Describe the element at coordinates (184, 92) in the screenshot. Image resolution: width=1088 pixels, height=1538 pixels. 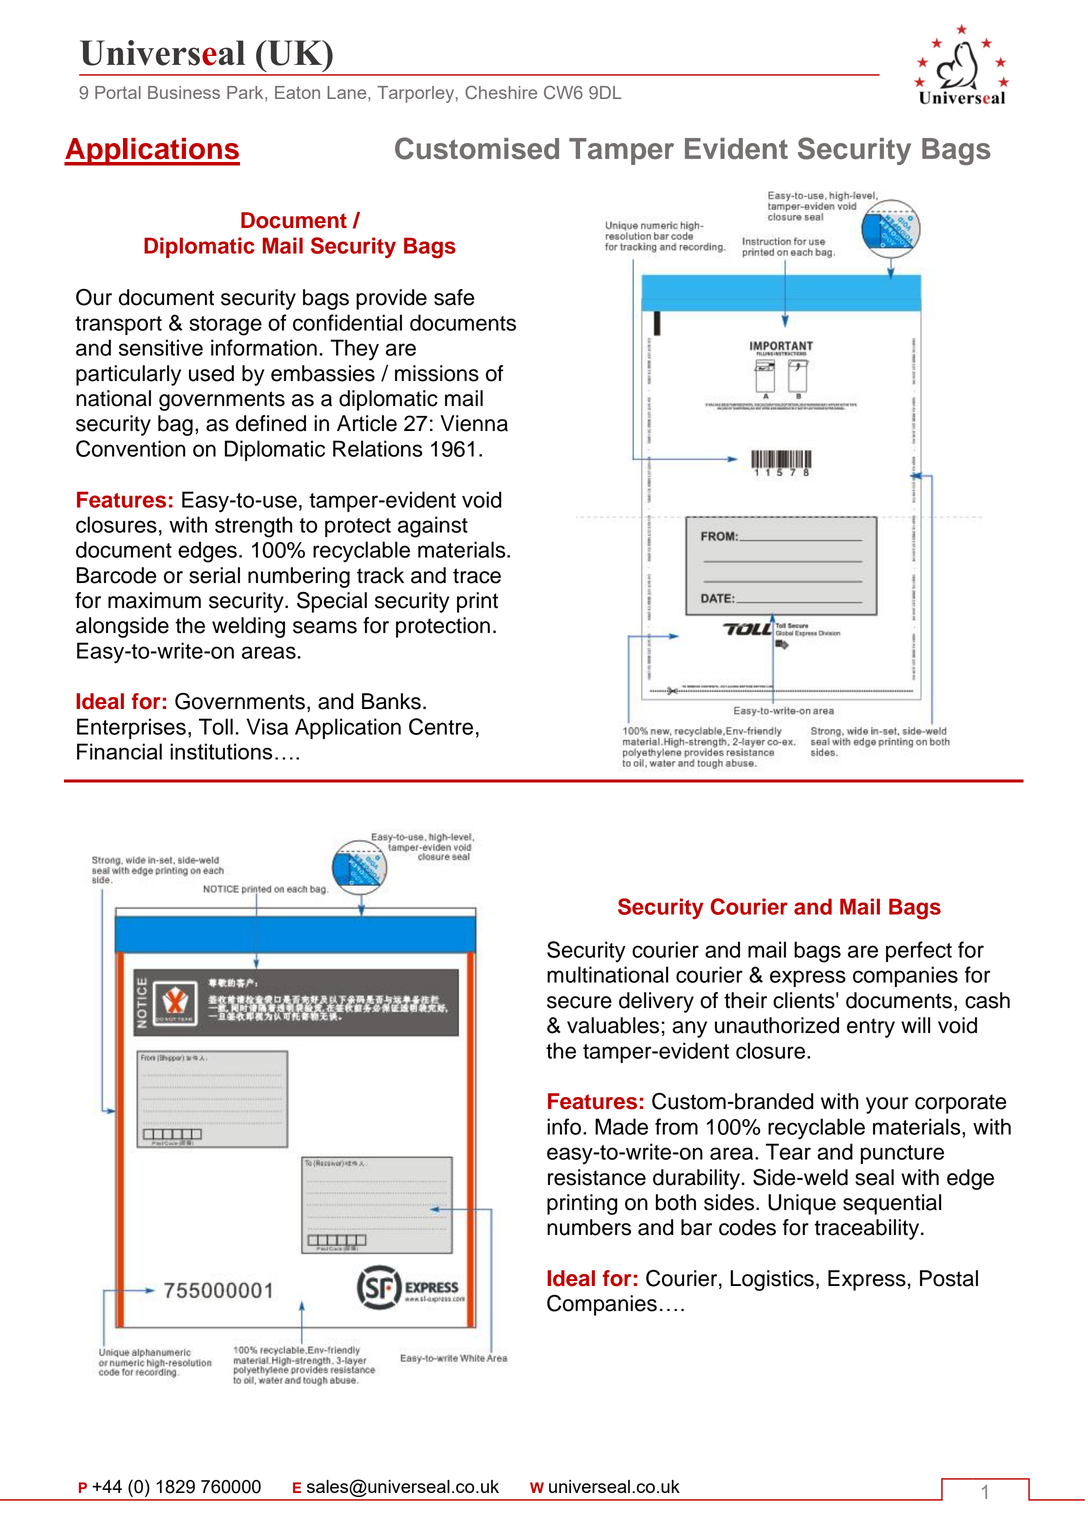
I see `Business` at that location.
